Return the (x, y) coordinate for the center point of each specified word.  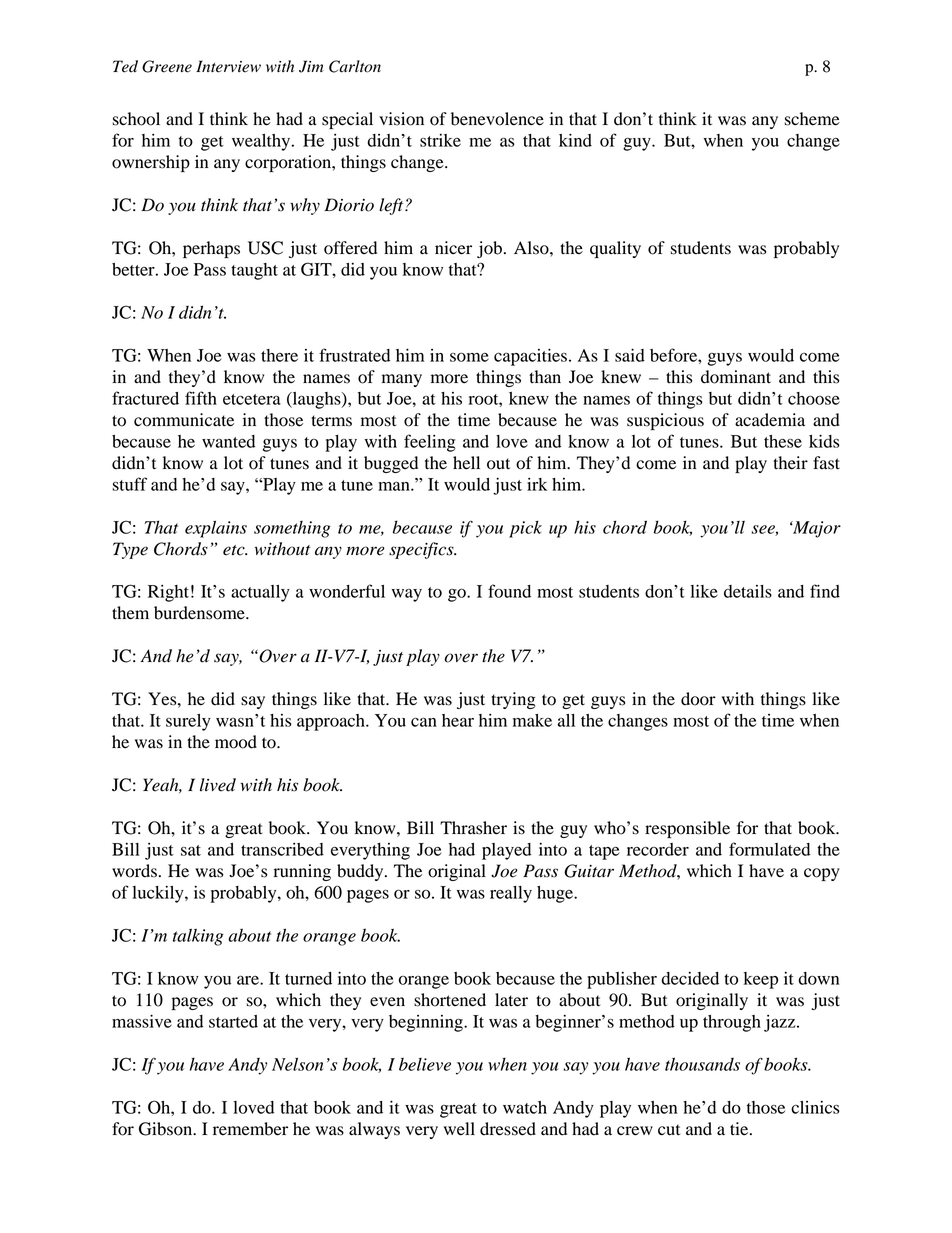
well (459, 1129)
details (748, 591)
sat (191, 850)
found (509, 591)
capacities (530, 357)
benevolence (497, 119)
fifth (201, 398)
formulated (769, 849)
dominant (736, 377)
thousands (702, 1064)
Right (168, 593)
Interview (228, 66)
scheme (812, 119)
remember (250, 1129)
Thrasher (473, 828)
